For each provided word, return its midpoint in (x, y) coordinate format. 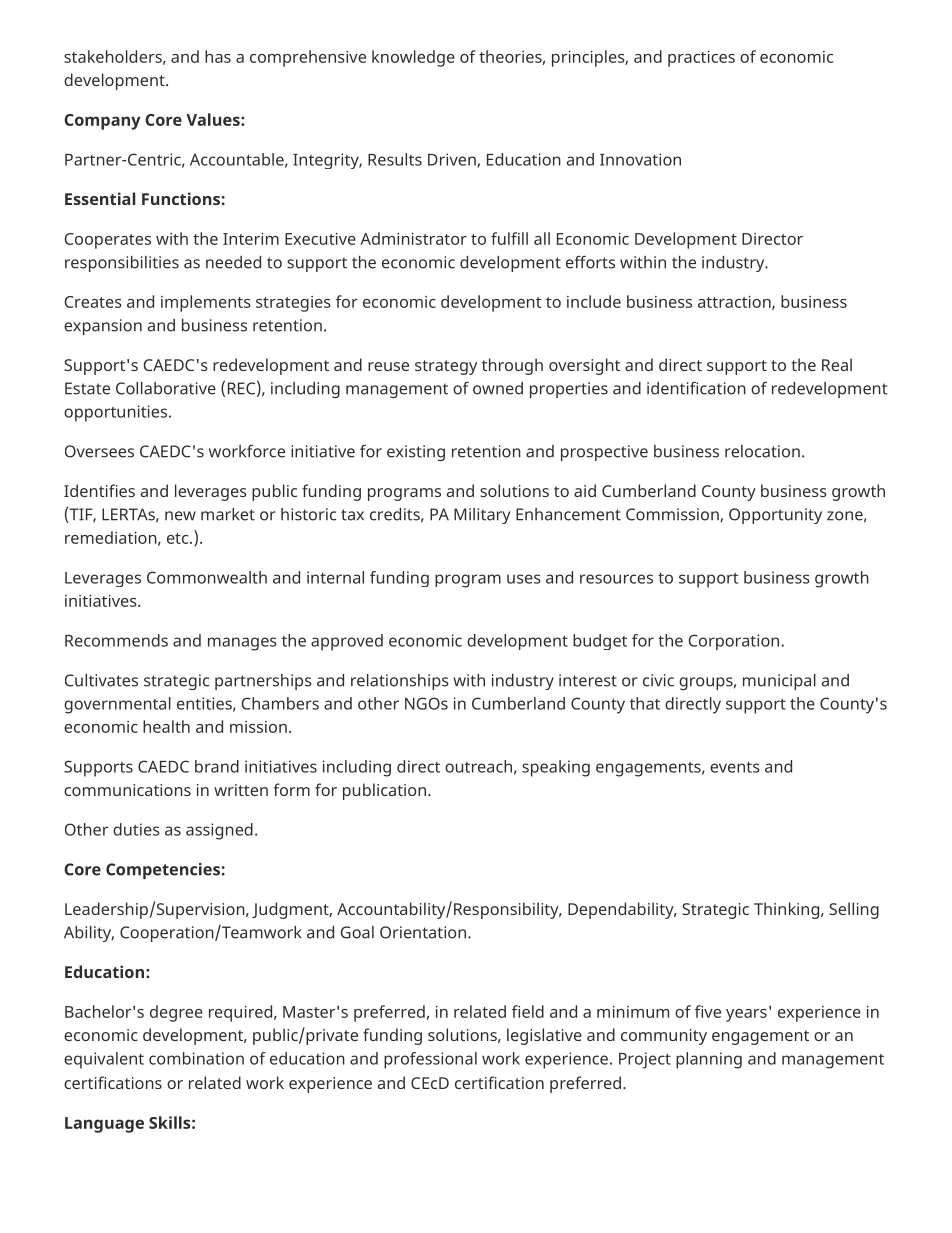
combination (196, 1058)
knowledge (413, 58)
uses (524, 579)
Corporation (735, 642)
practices (701, 59)
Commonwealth (207, 577)
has (218, 56)
